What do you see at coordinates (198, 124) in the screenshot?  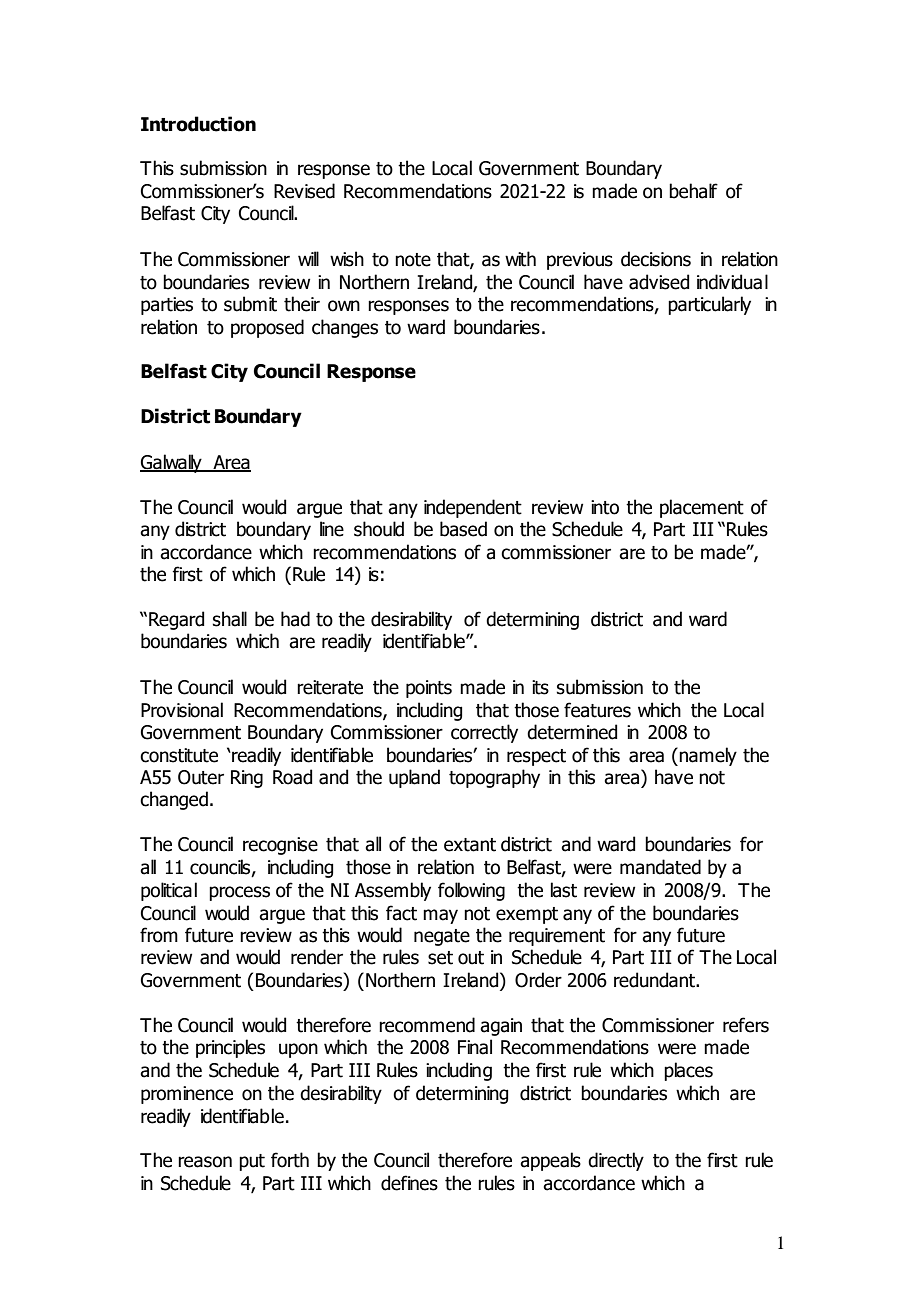 I see `Introduction` at bounding box center [198, 124].
